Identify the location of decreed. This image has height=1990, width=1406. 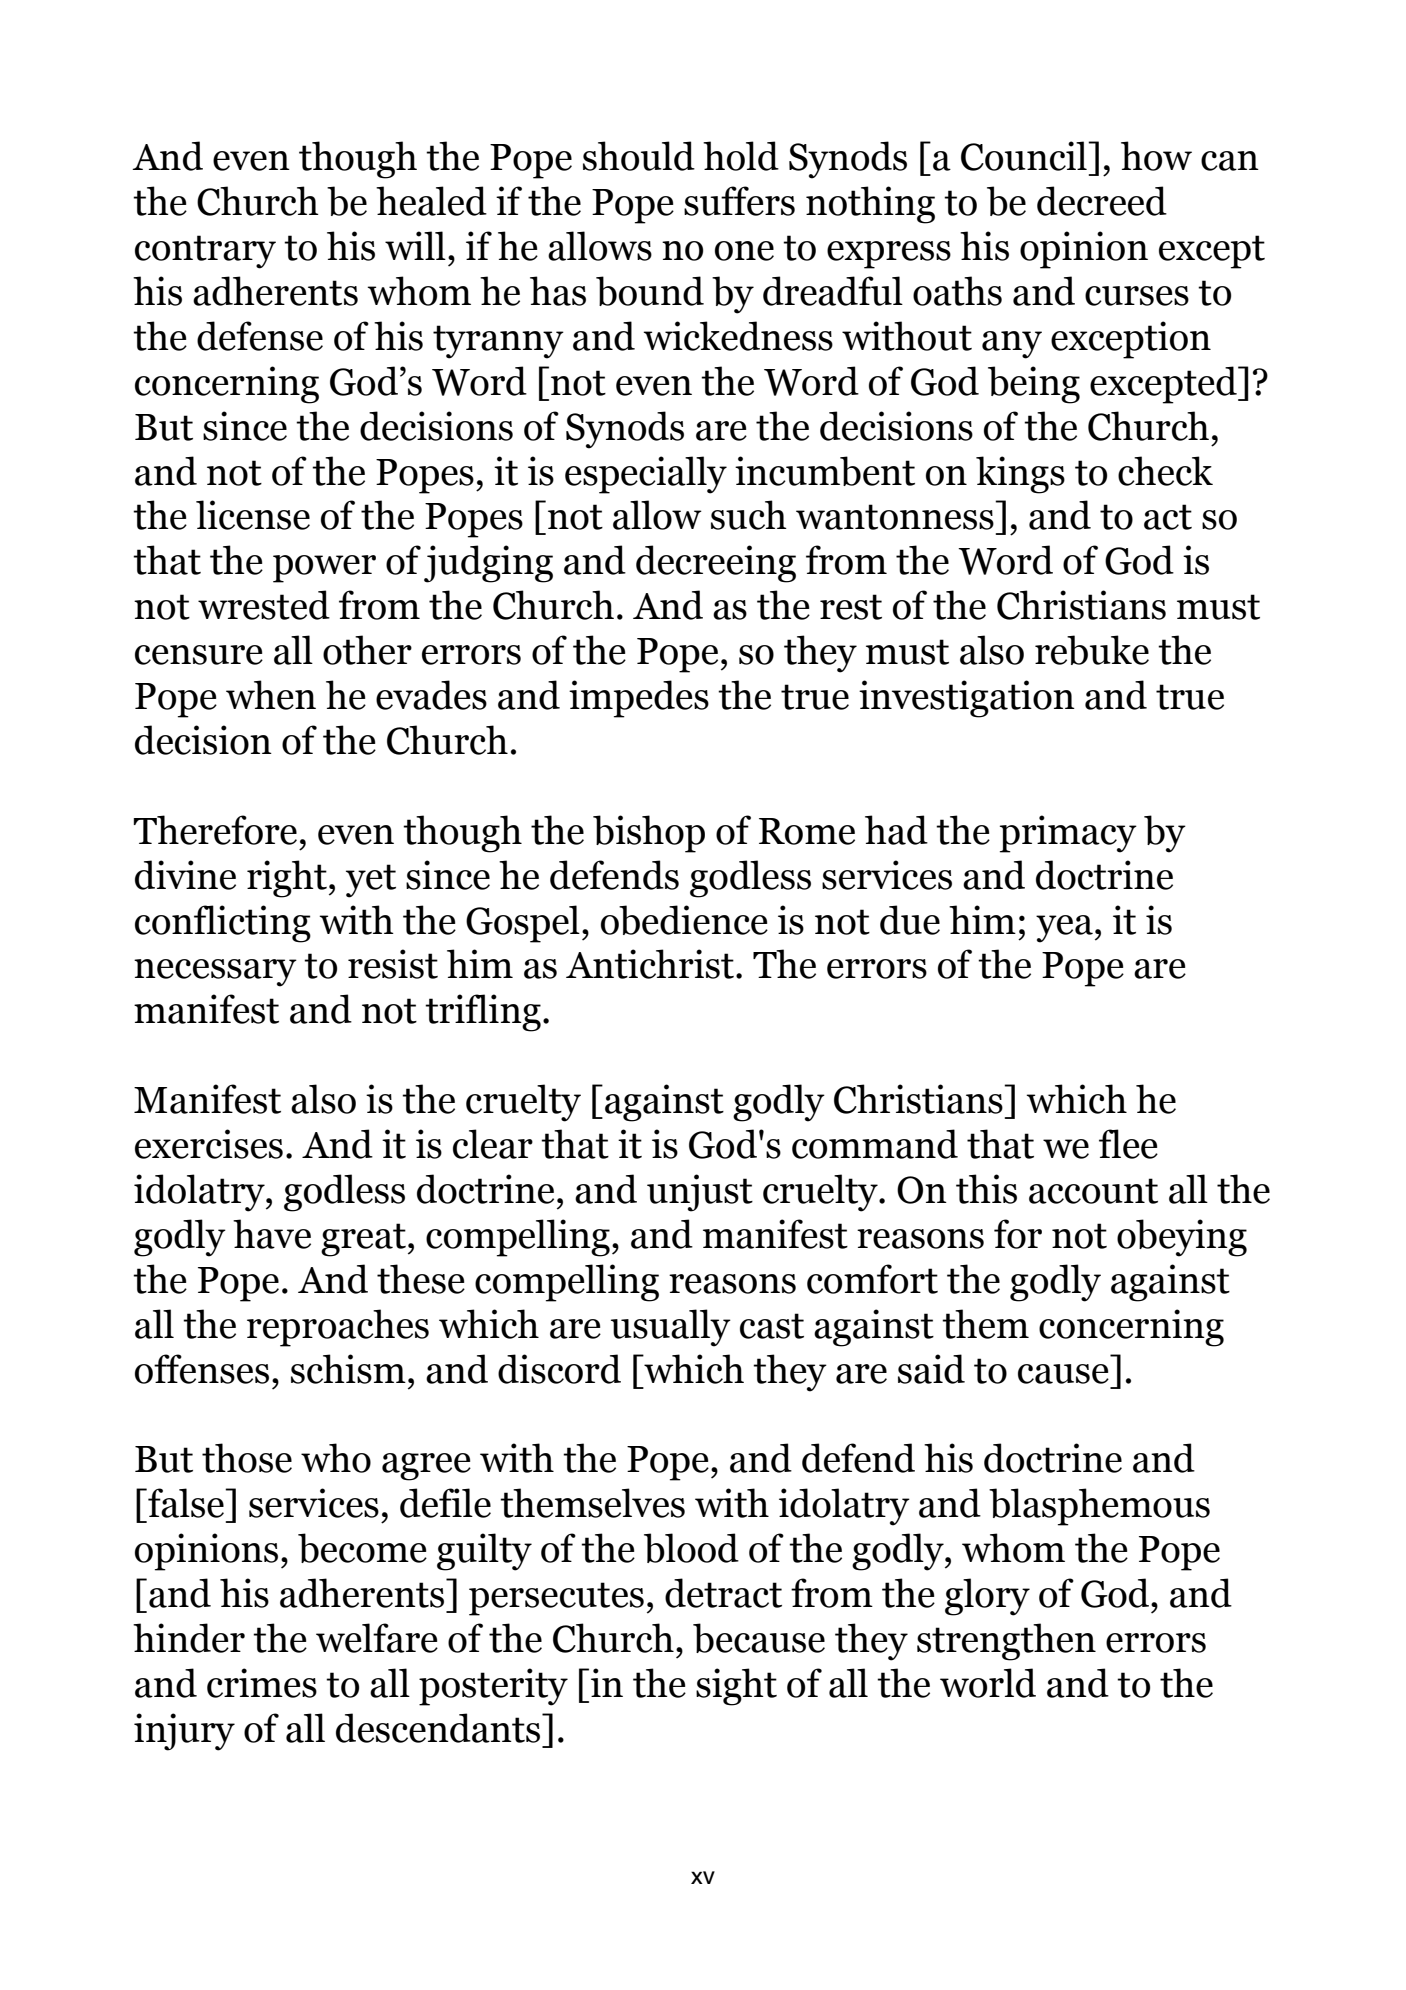
(1102, 201).
